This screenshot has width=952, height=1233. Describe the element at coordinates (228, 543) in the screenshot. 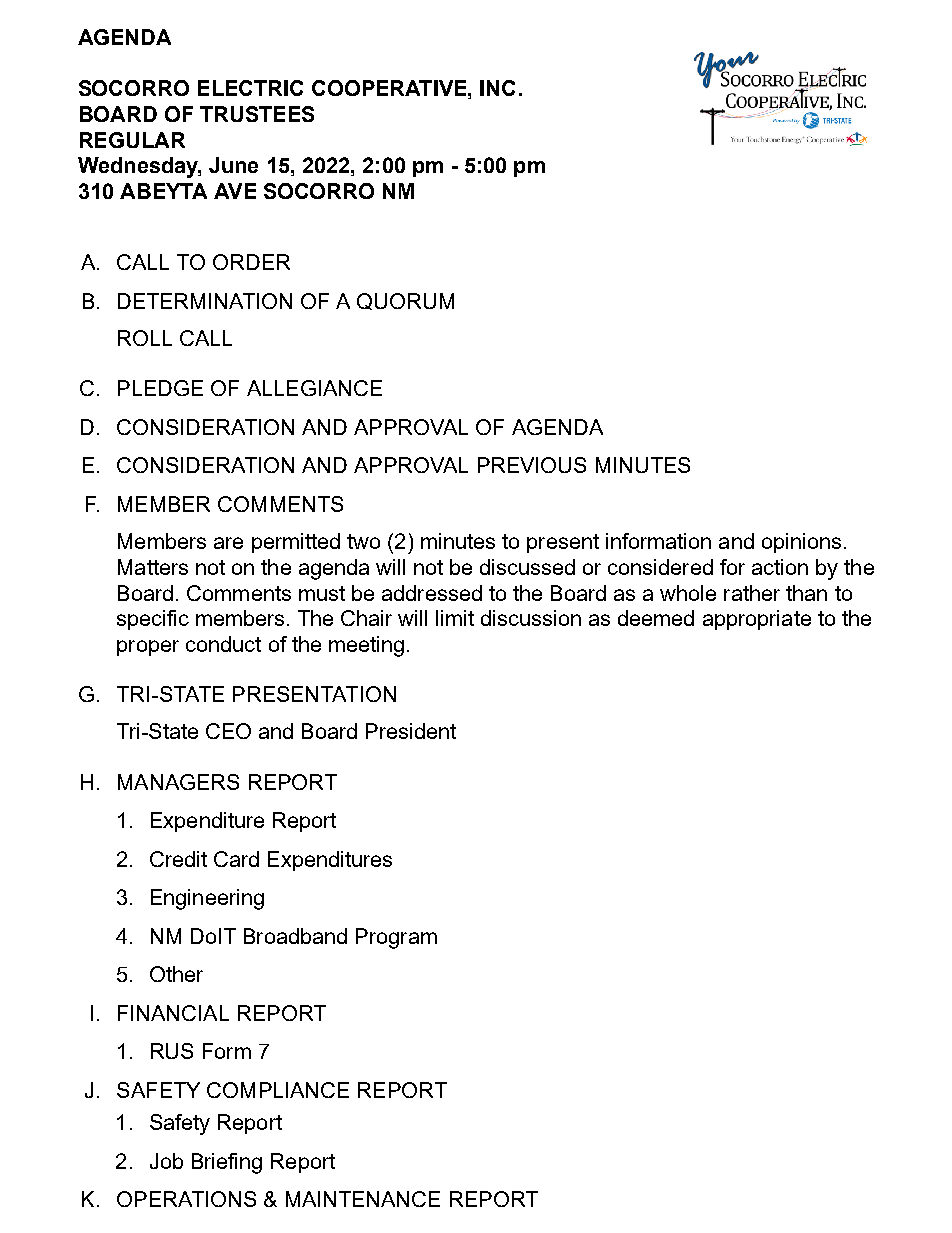

I see `are` at that location.
